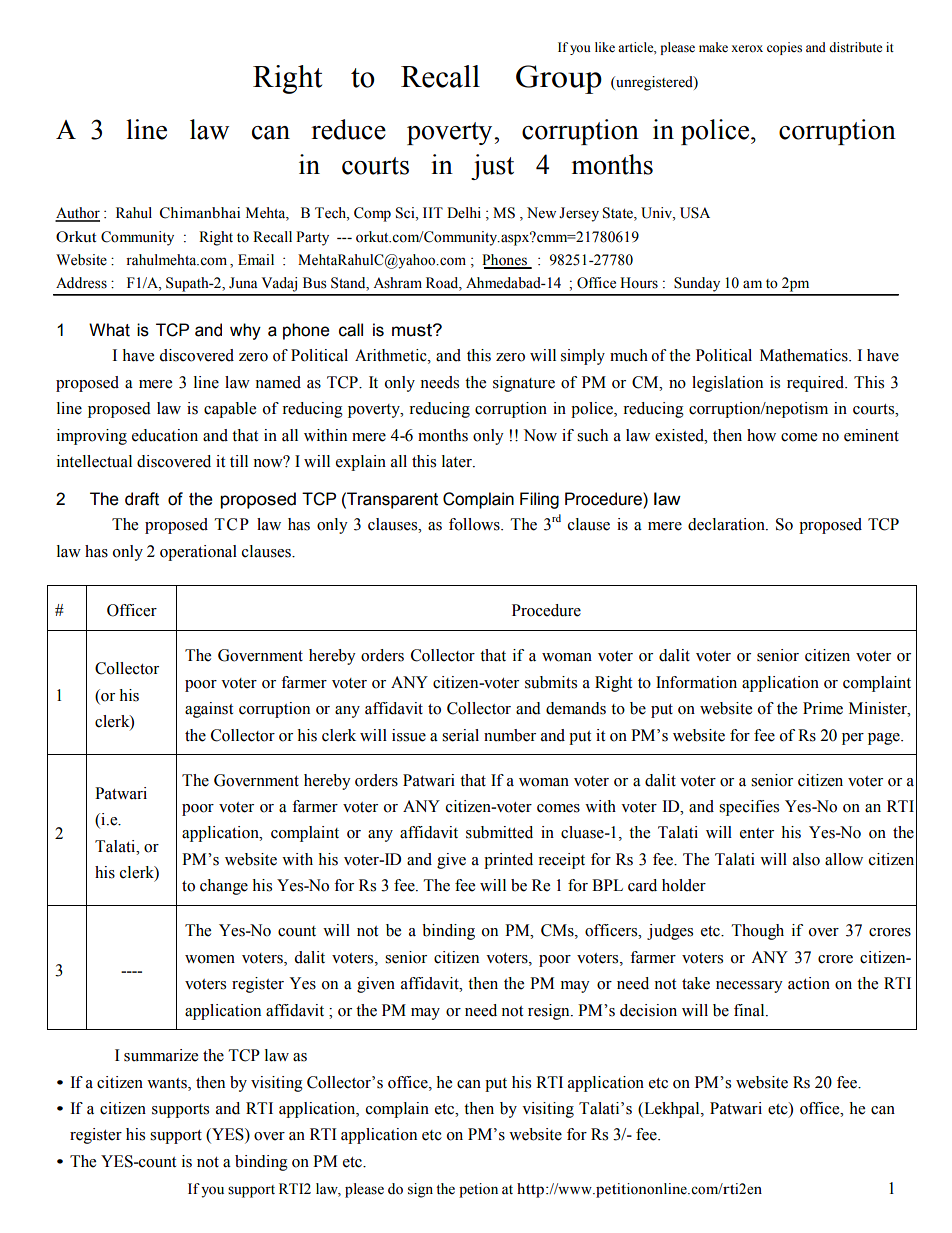 Image resolution: width=952 pixels, height=1233 pixels. I want to click on Prime, so click(823, 708).
